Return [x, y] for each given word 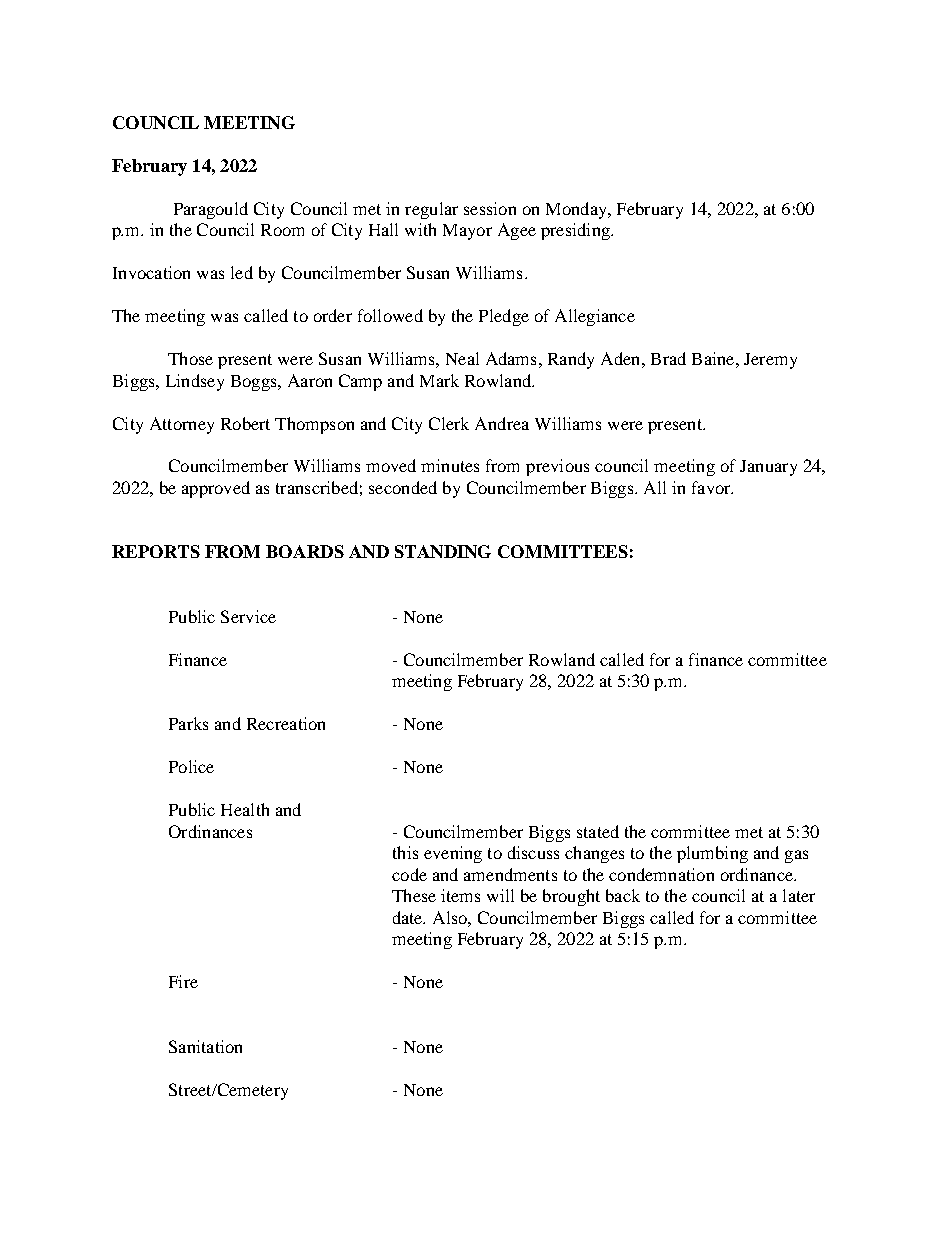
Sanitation [205, 1046]
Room [282, 230]
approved [216, 489]
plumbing [712, 854]
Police [191, 766]
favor [712, 487]
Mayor [467, 232]
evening [453, 854]
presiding [576, 231]
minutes [450, 465]
